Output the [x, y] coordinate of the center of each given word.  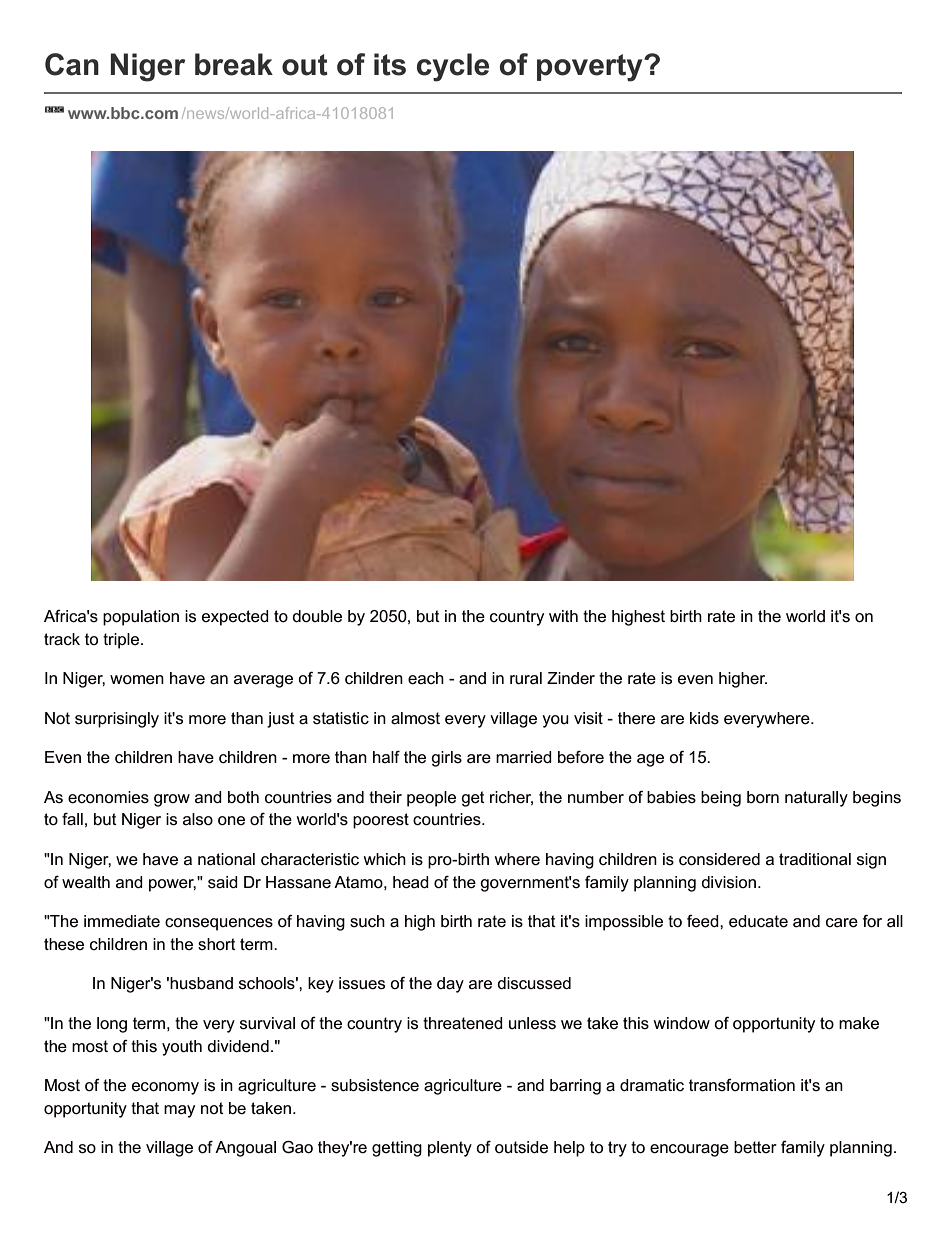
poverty [591, 68]
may [179, 1111]
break [234, 64]
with [563, 616]
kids [704, 718]
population [141, 618]
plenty [450, 1149]
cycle [453, 67]
